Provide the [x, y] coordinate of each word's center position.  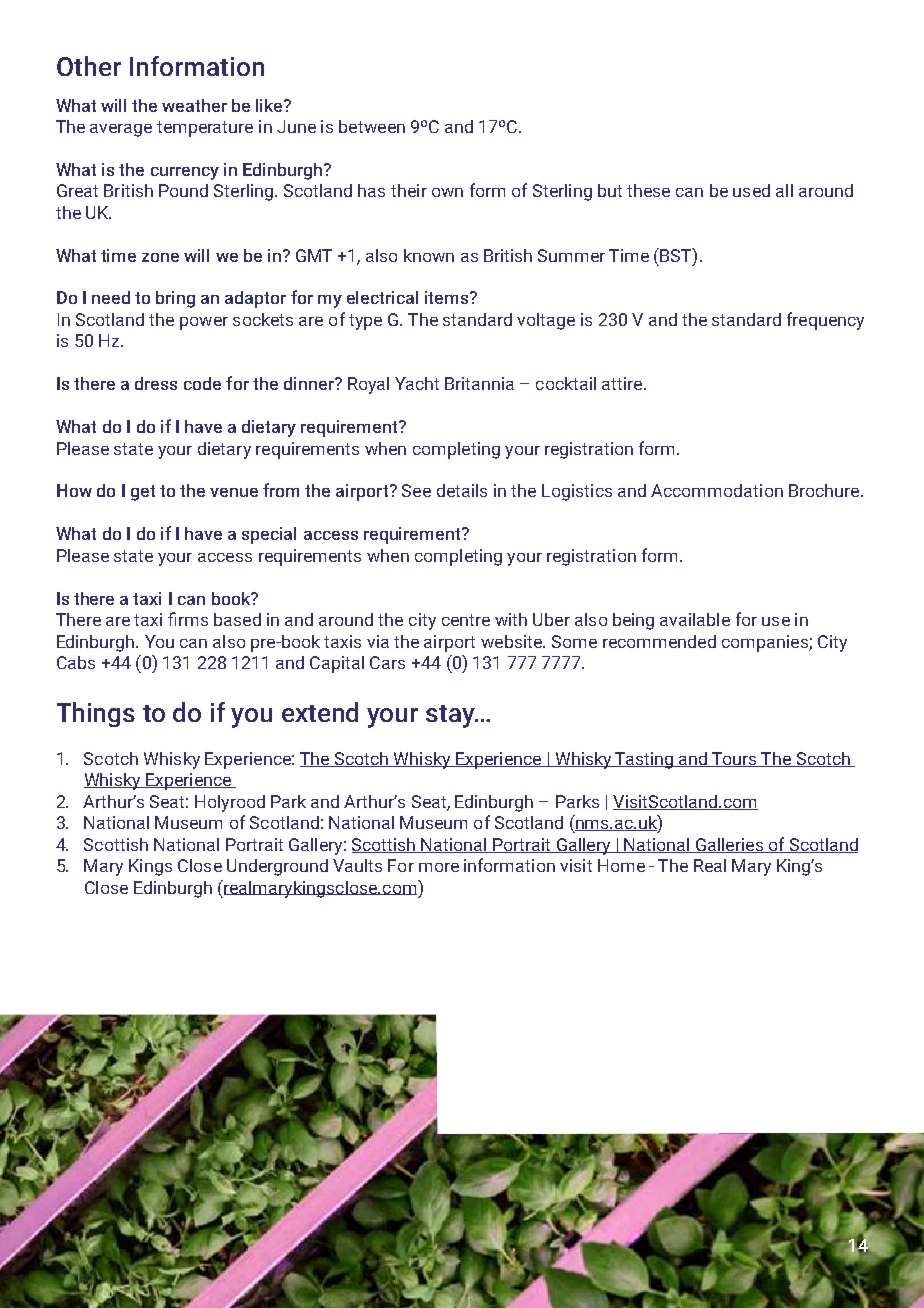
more [439, 867]
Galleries [729, 845]
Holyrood [230, 803]
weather [194, 105]
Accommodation [717, 490]
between [372, 126]
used [751, 190]
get [143, 493]
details [462, 490]
